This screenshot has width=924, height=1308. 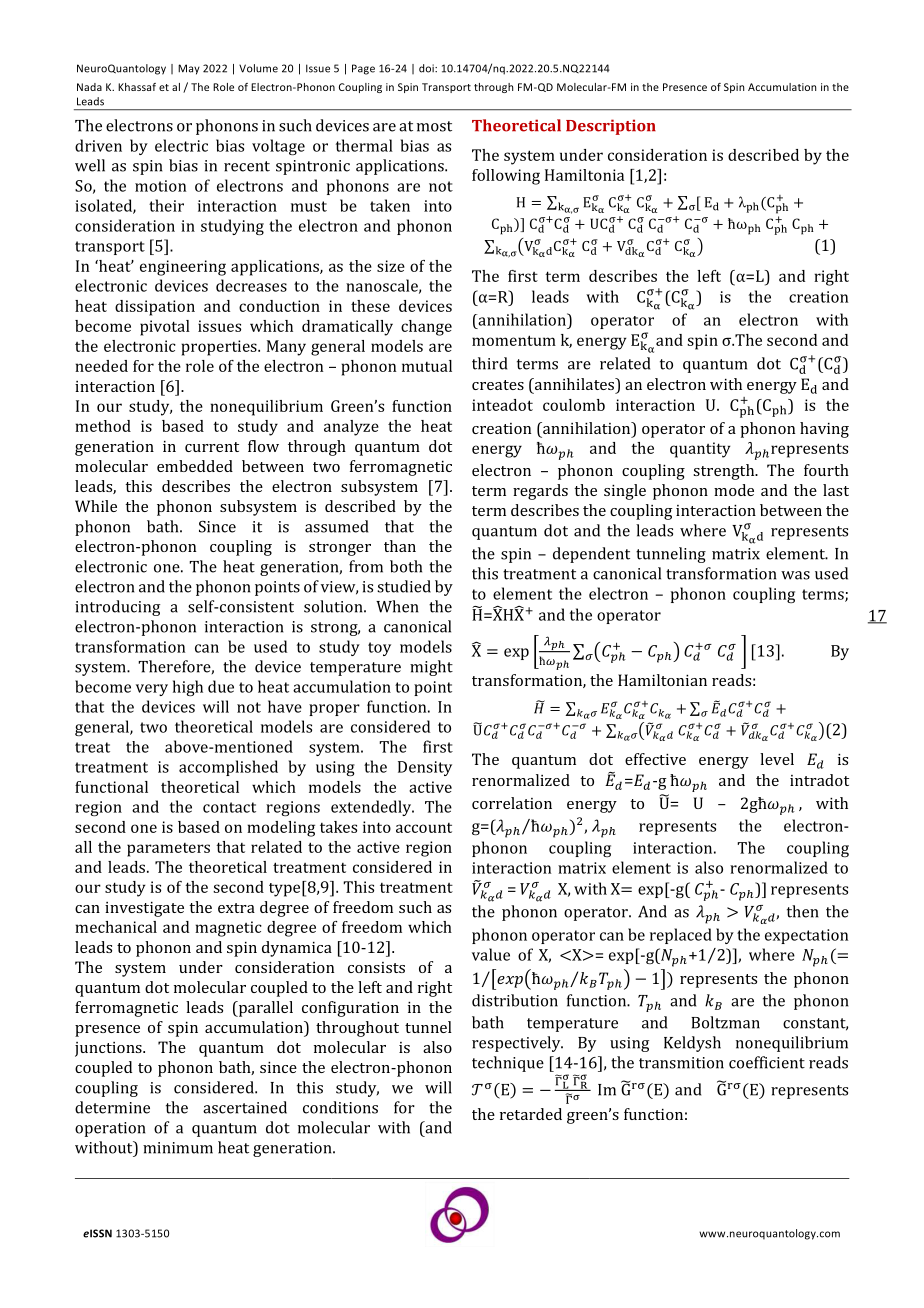 What do you see at coordinates (434, 126) in the screenshot?
I see `most` at bounding box center [434, 126].
